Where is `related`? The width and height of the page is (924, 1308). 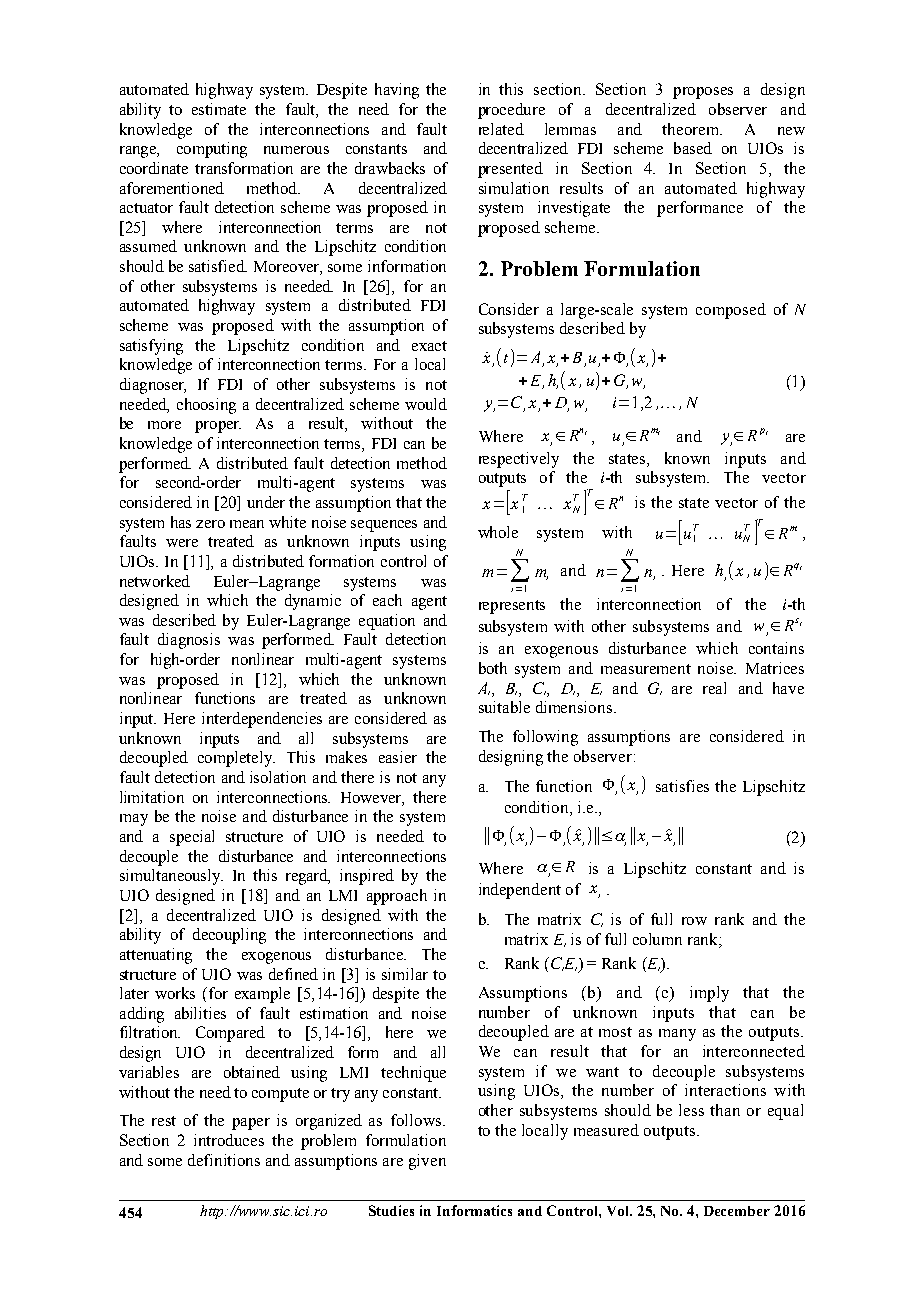
related is located at coordinates (501, 129).
